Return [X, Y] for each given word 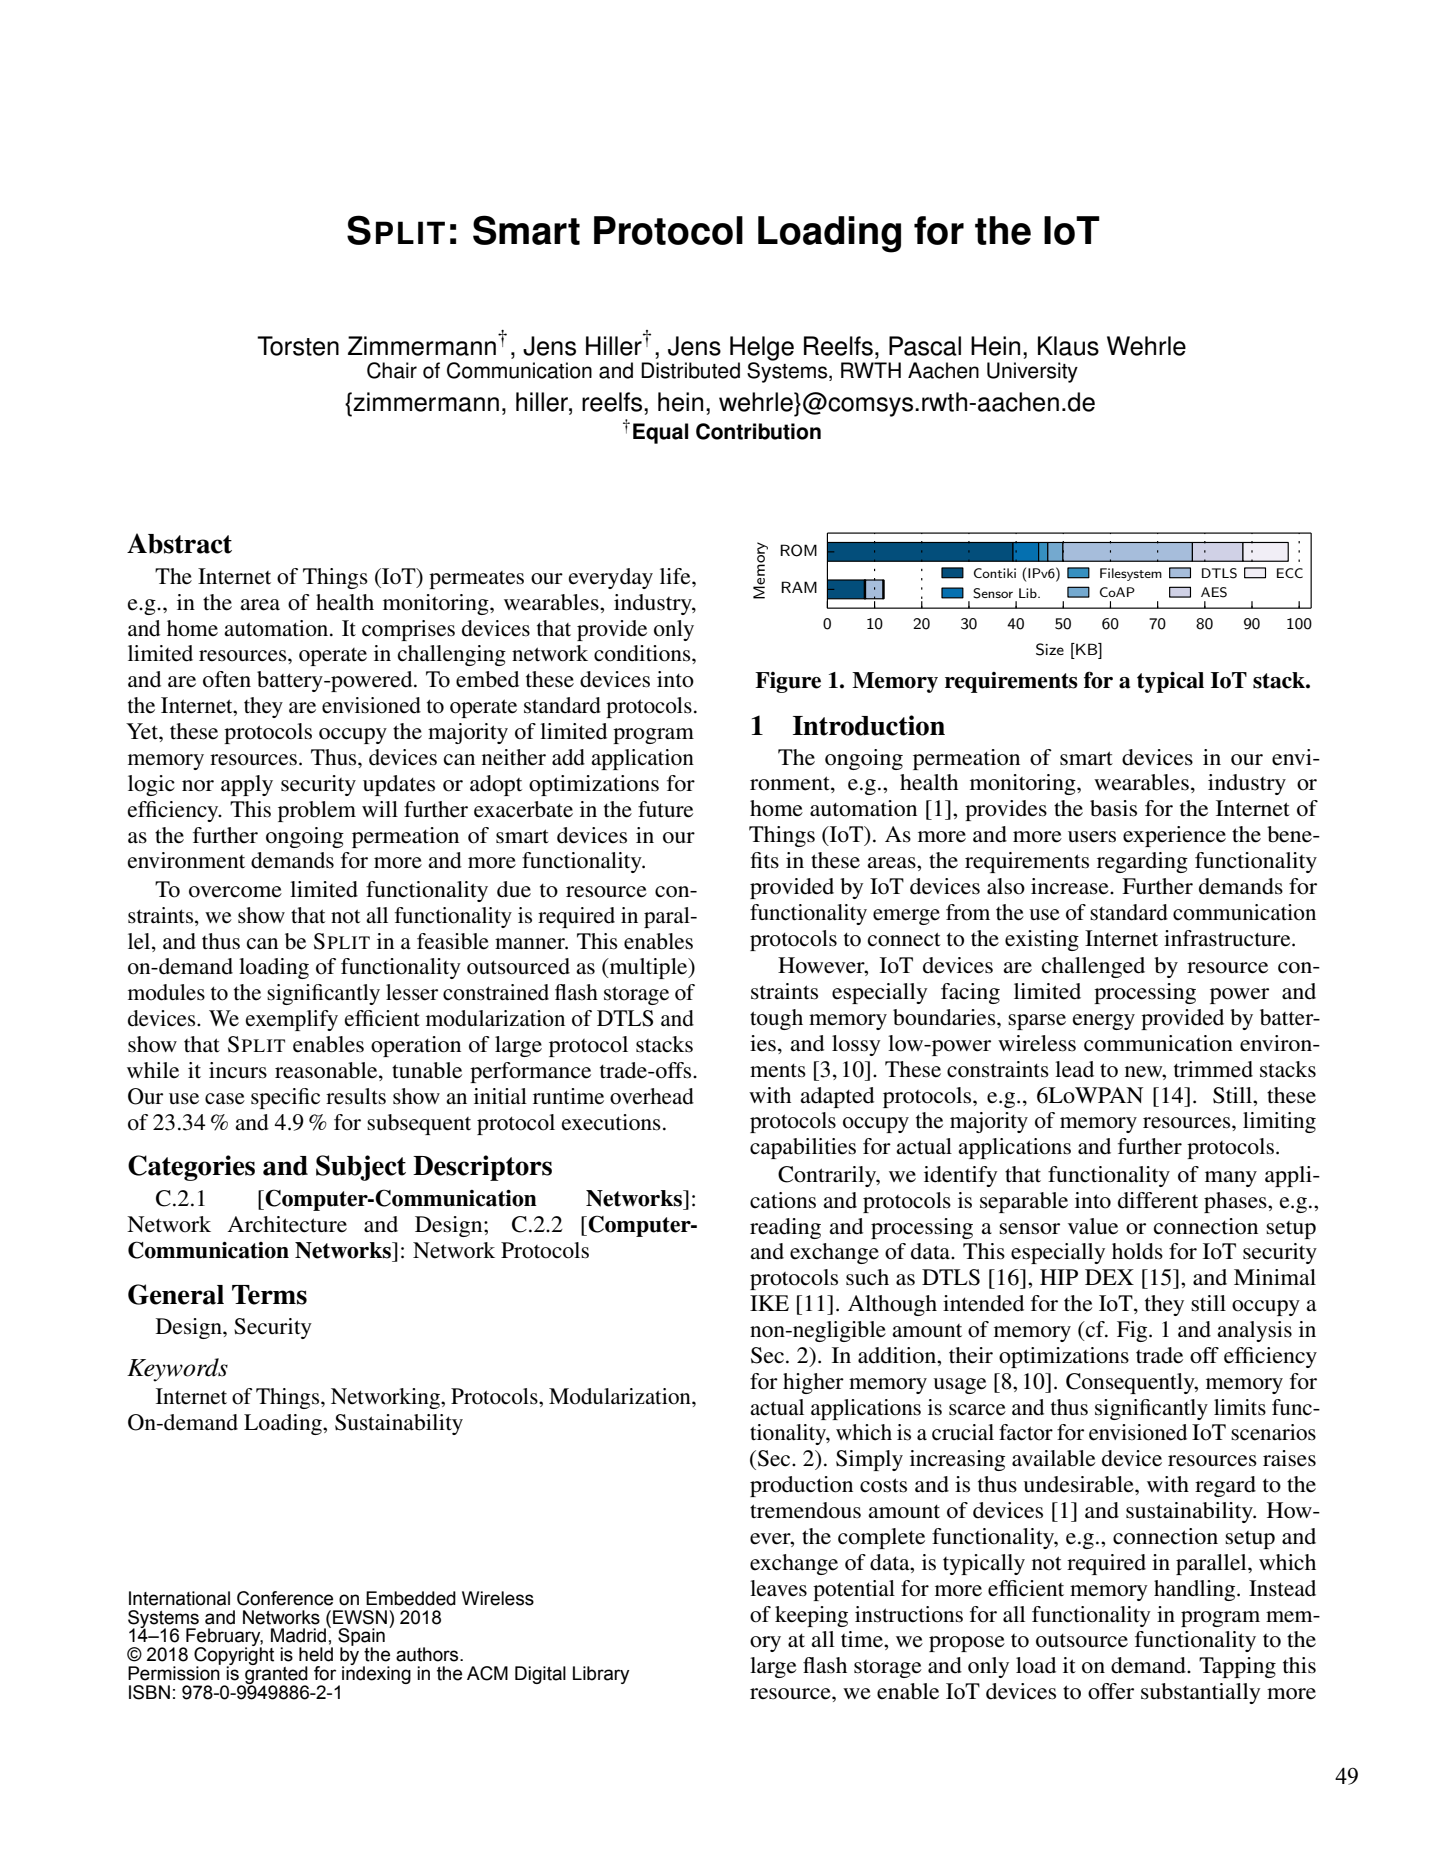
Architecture [287, 1224]
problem [317, 811]
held [316, 1654]
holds [1137, 1251]
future [665, 809]
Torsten [298, 346]
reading [785, 1228]
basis [1113, 808]
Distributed [690, 370]
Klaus [1068, 346]
